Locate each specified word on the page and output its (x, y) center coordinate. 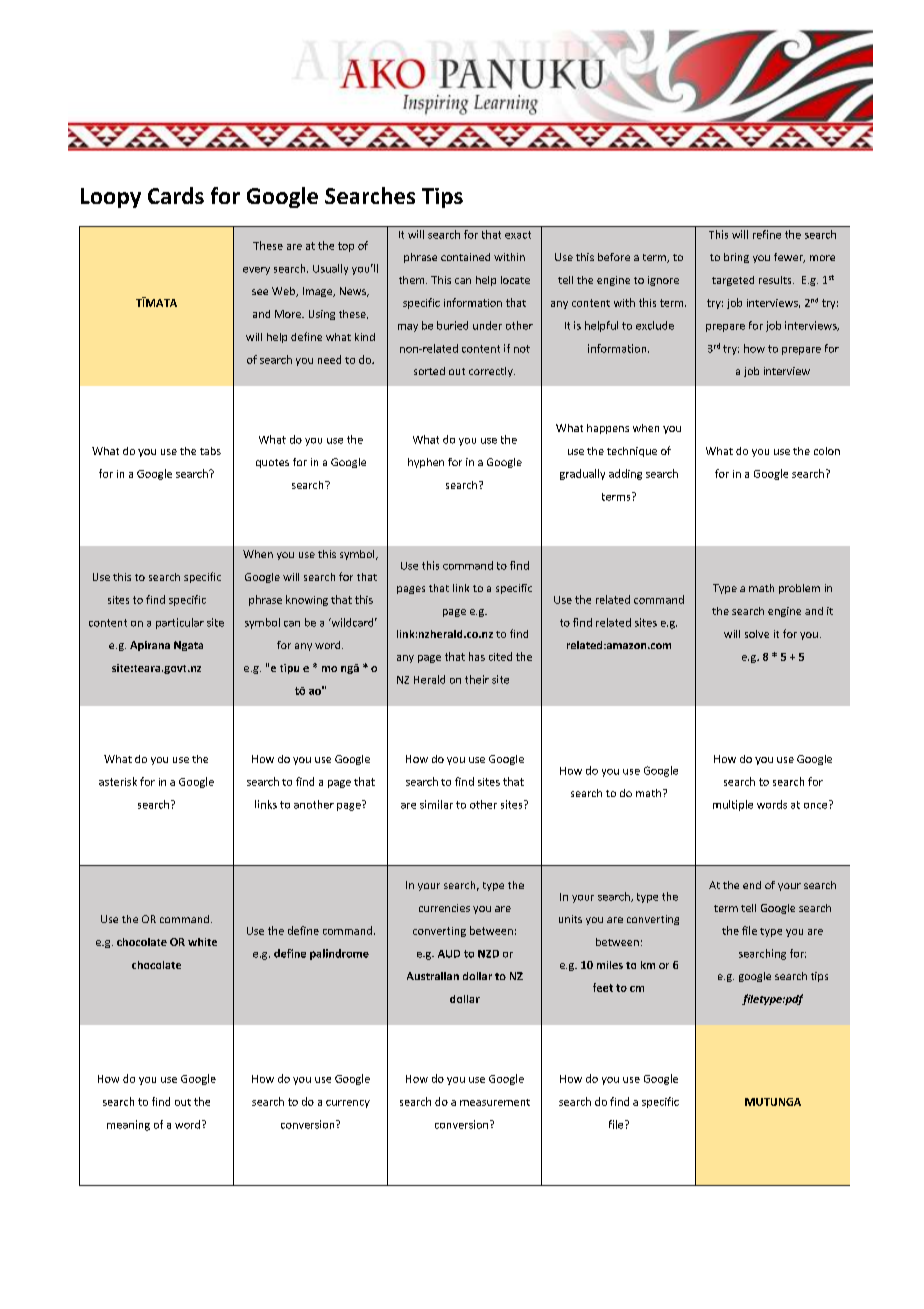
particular (180, 623)
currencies (444, 908)
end (752, 885)
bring (736, 258)
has (477, 656)
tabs (210, 451)
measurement (495, 1102)
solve (757, 634)
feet (603, 987)
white (202, 942)
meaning (128, 1125)
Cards (176, 195)
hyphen (426, 463)
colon (827, 451)
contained (465, 257)
